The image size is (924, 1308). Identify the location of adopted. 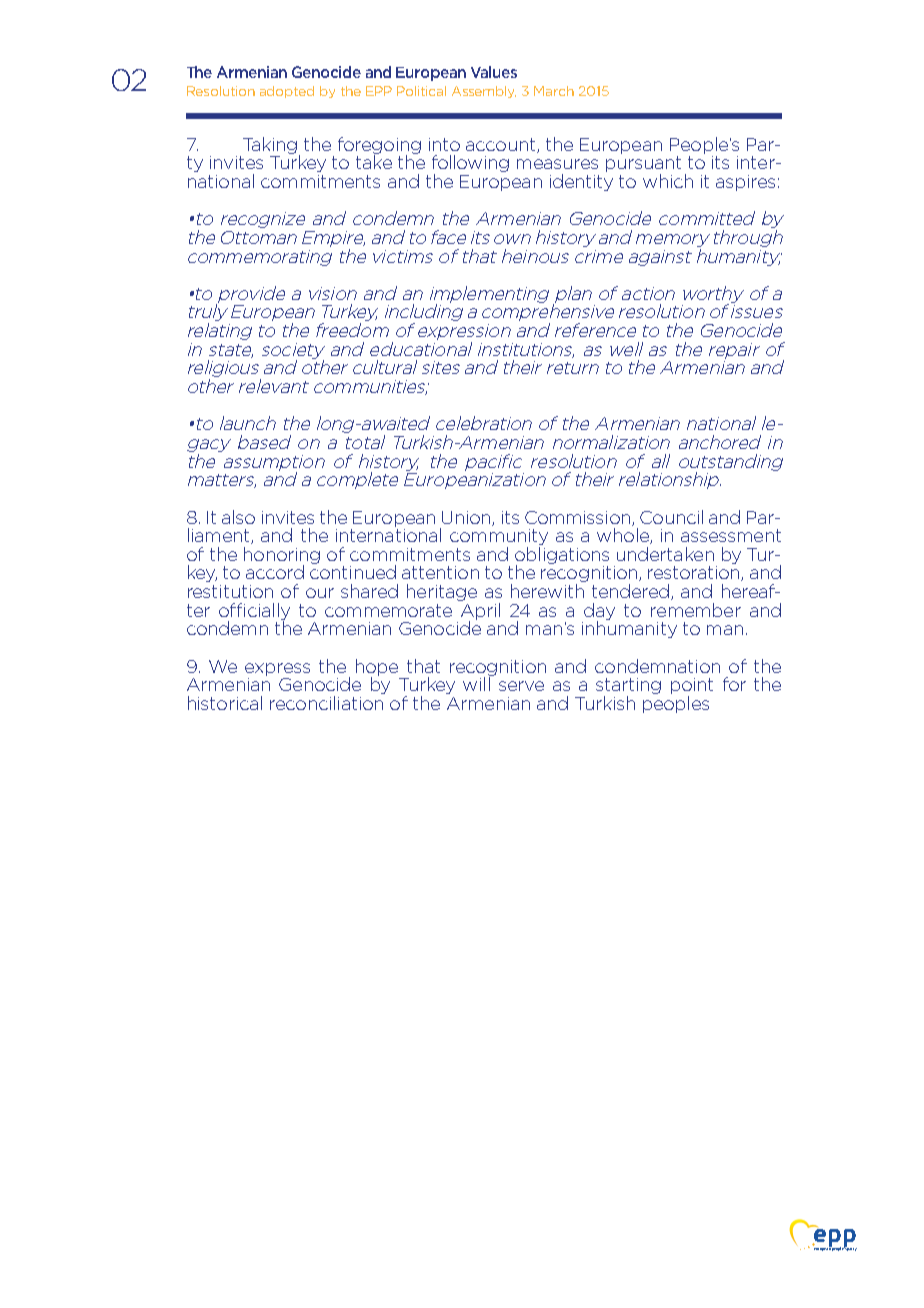
(287, 92).
